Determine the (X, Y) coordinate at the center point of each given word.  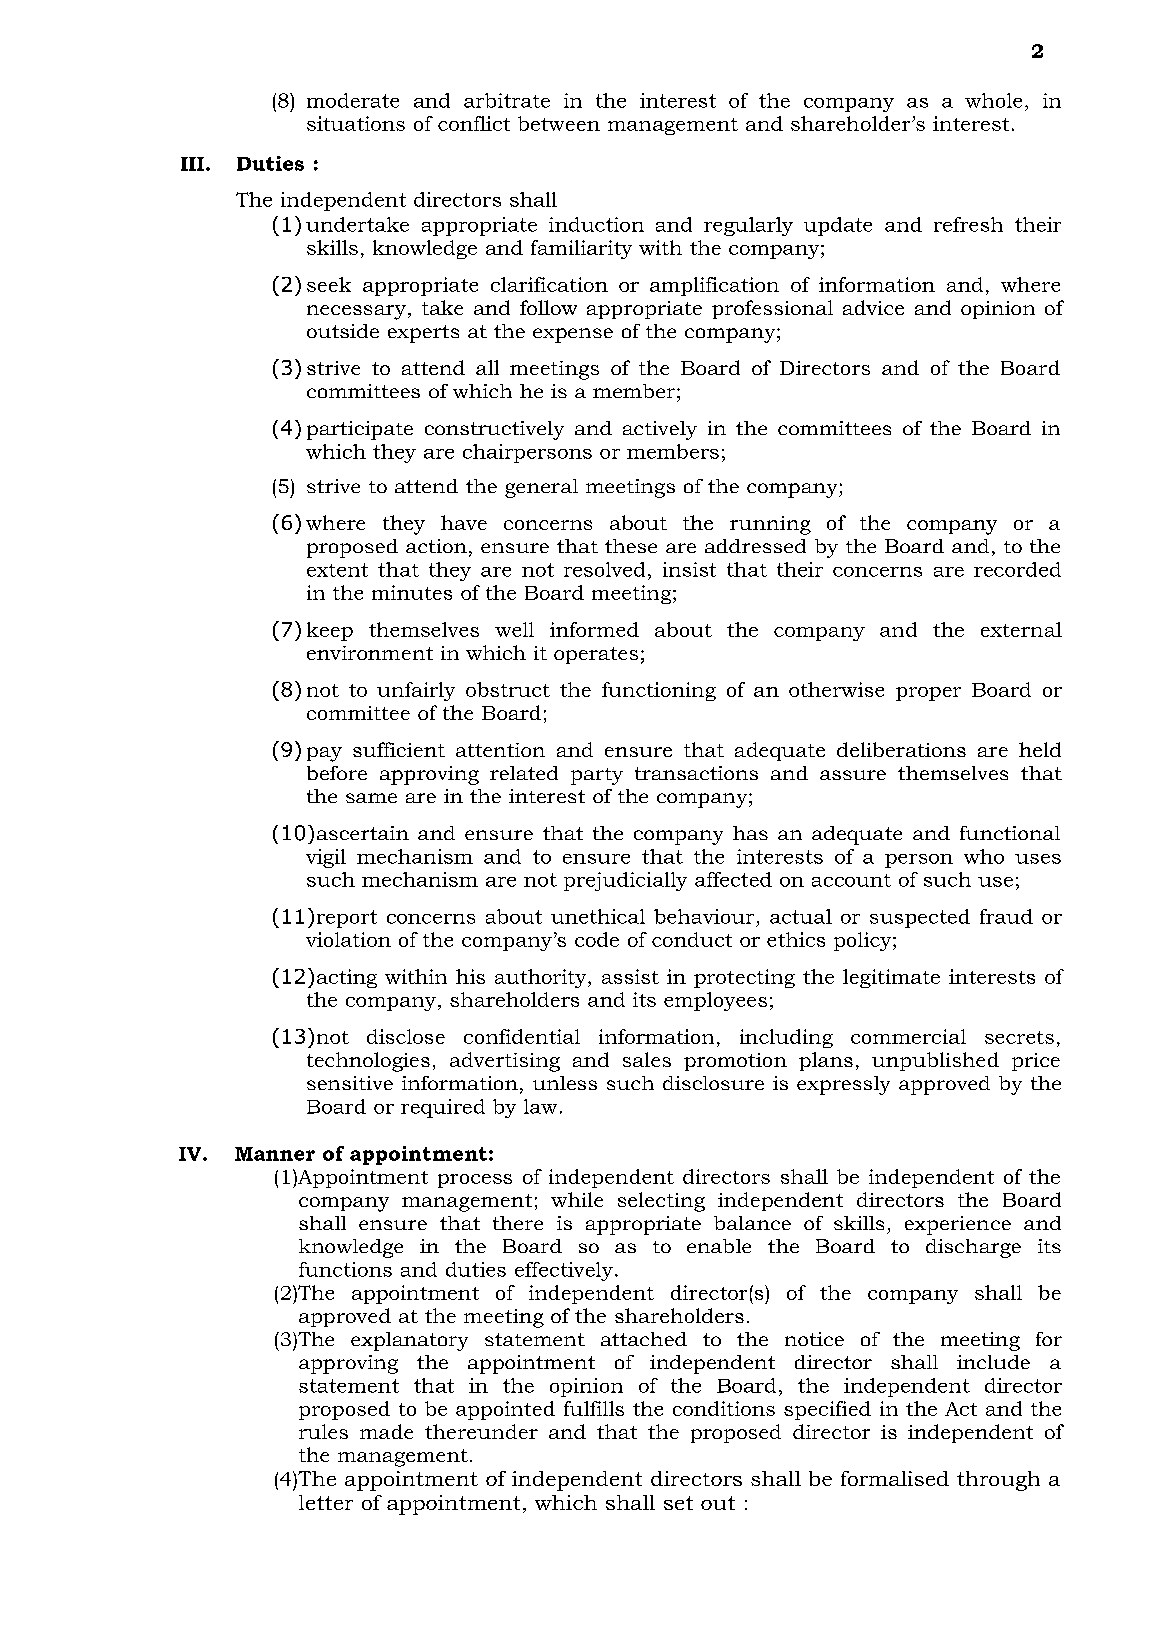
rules (323, 1431)
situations (356, 123)
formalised (895, 1478)
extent (337, 570)
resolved (604, 569)
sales (647, 1059)
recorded (1017, 569)
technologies (368, 1062)
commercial (908, 1036)
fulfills (594, 1408)
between (559, 123)
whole (993, 100)
